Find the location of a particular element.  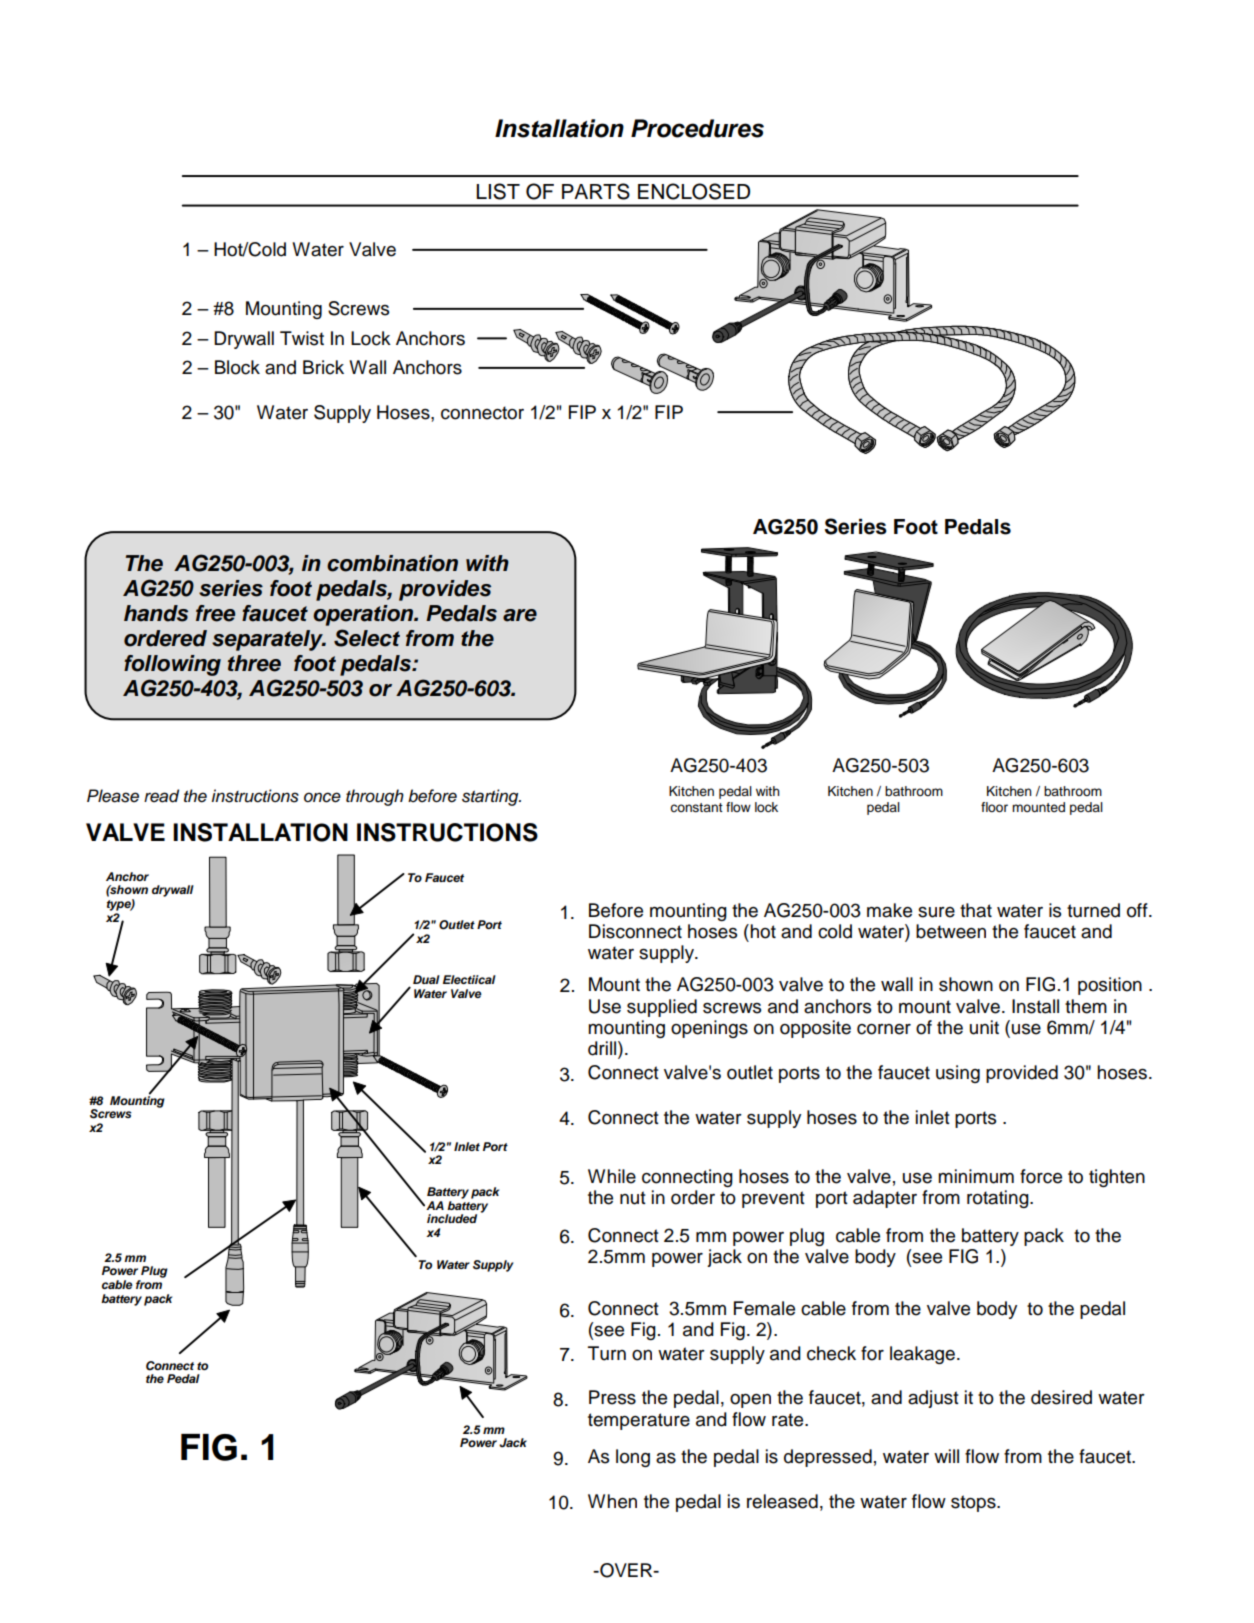

Twist is located at coordinates (302, 338).
